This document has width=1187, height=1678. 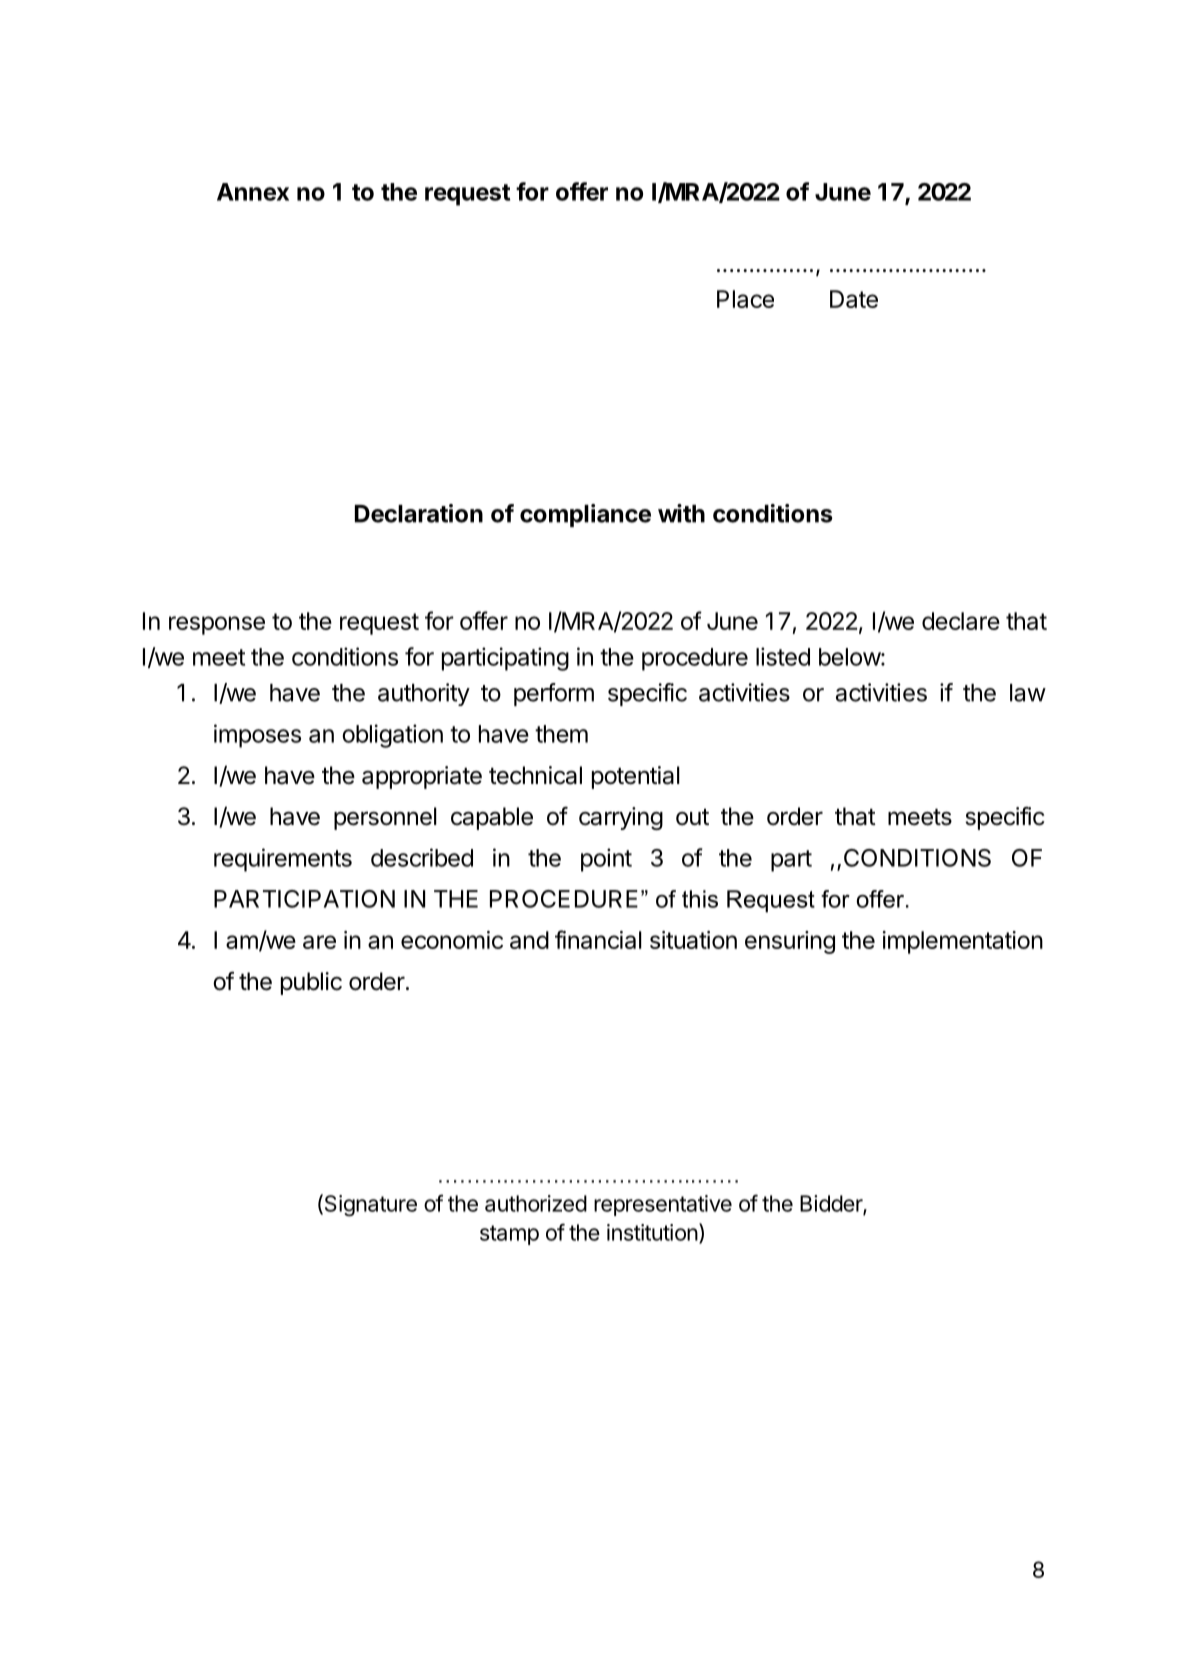 I want to click on Place, so click(x=745, y=299).
